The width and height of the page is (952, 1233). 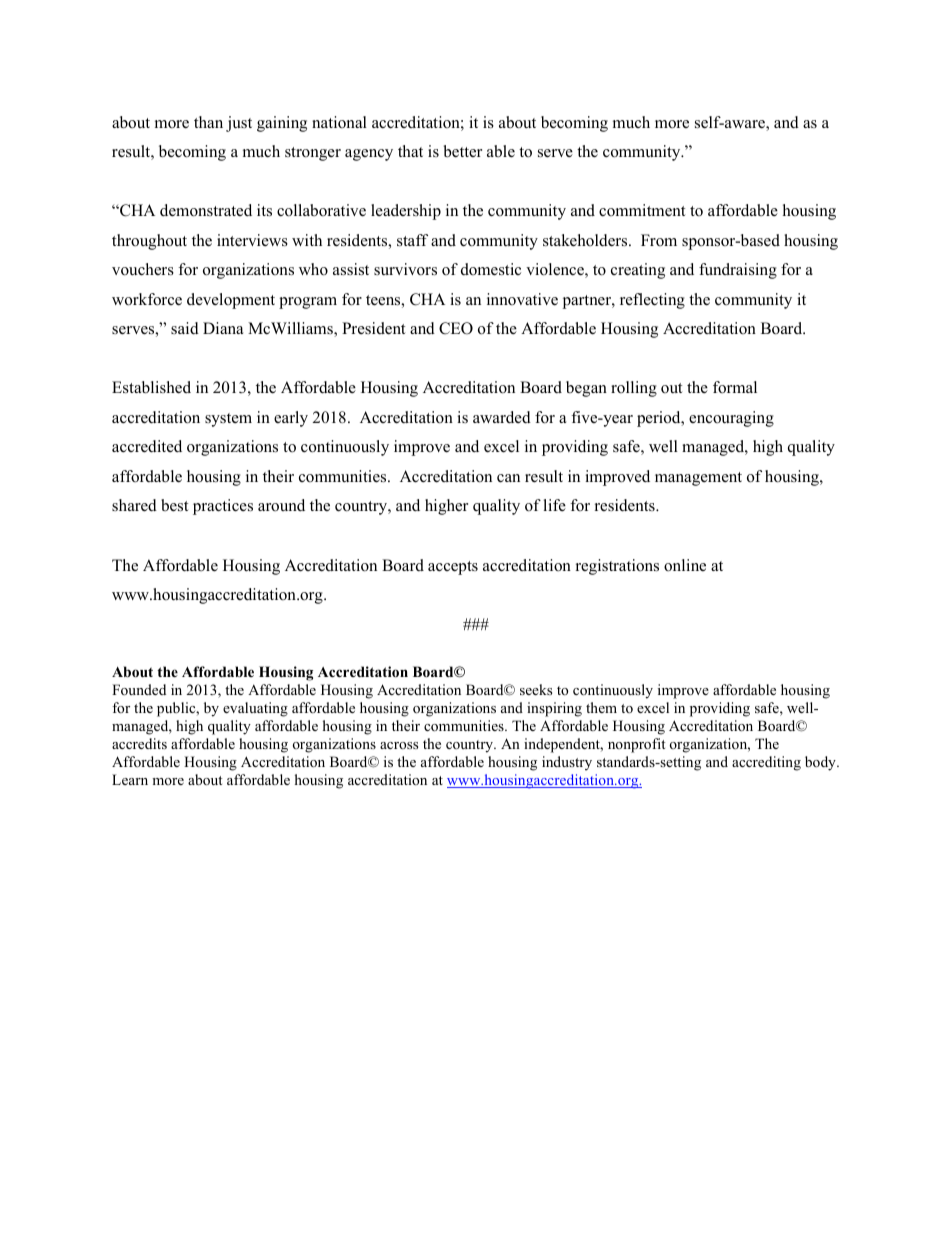 I want to click on encouraging, so click(x=731, y=419).
